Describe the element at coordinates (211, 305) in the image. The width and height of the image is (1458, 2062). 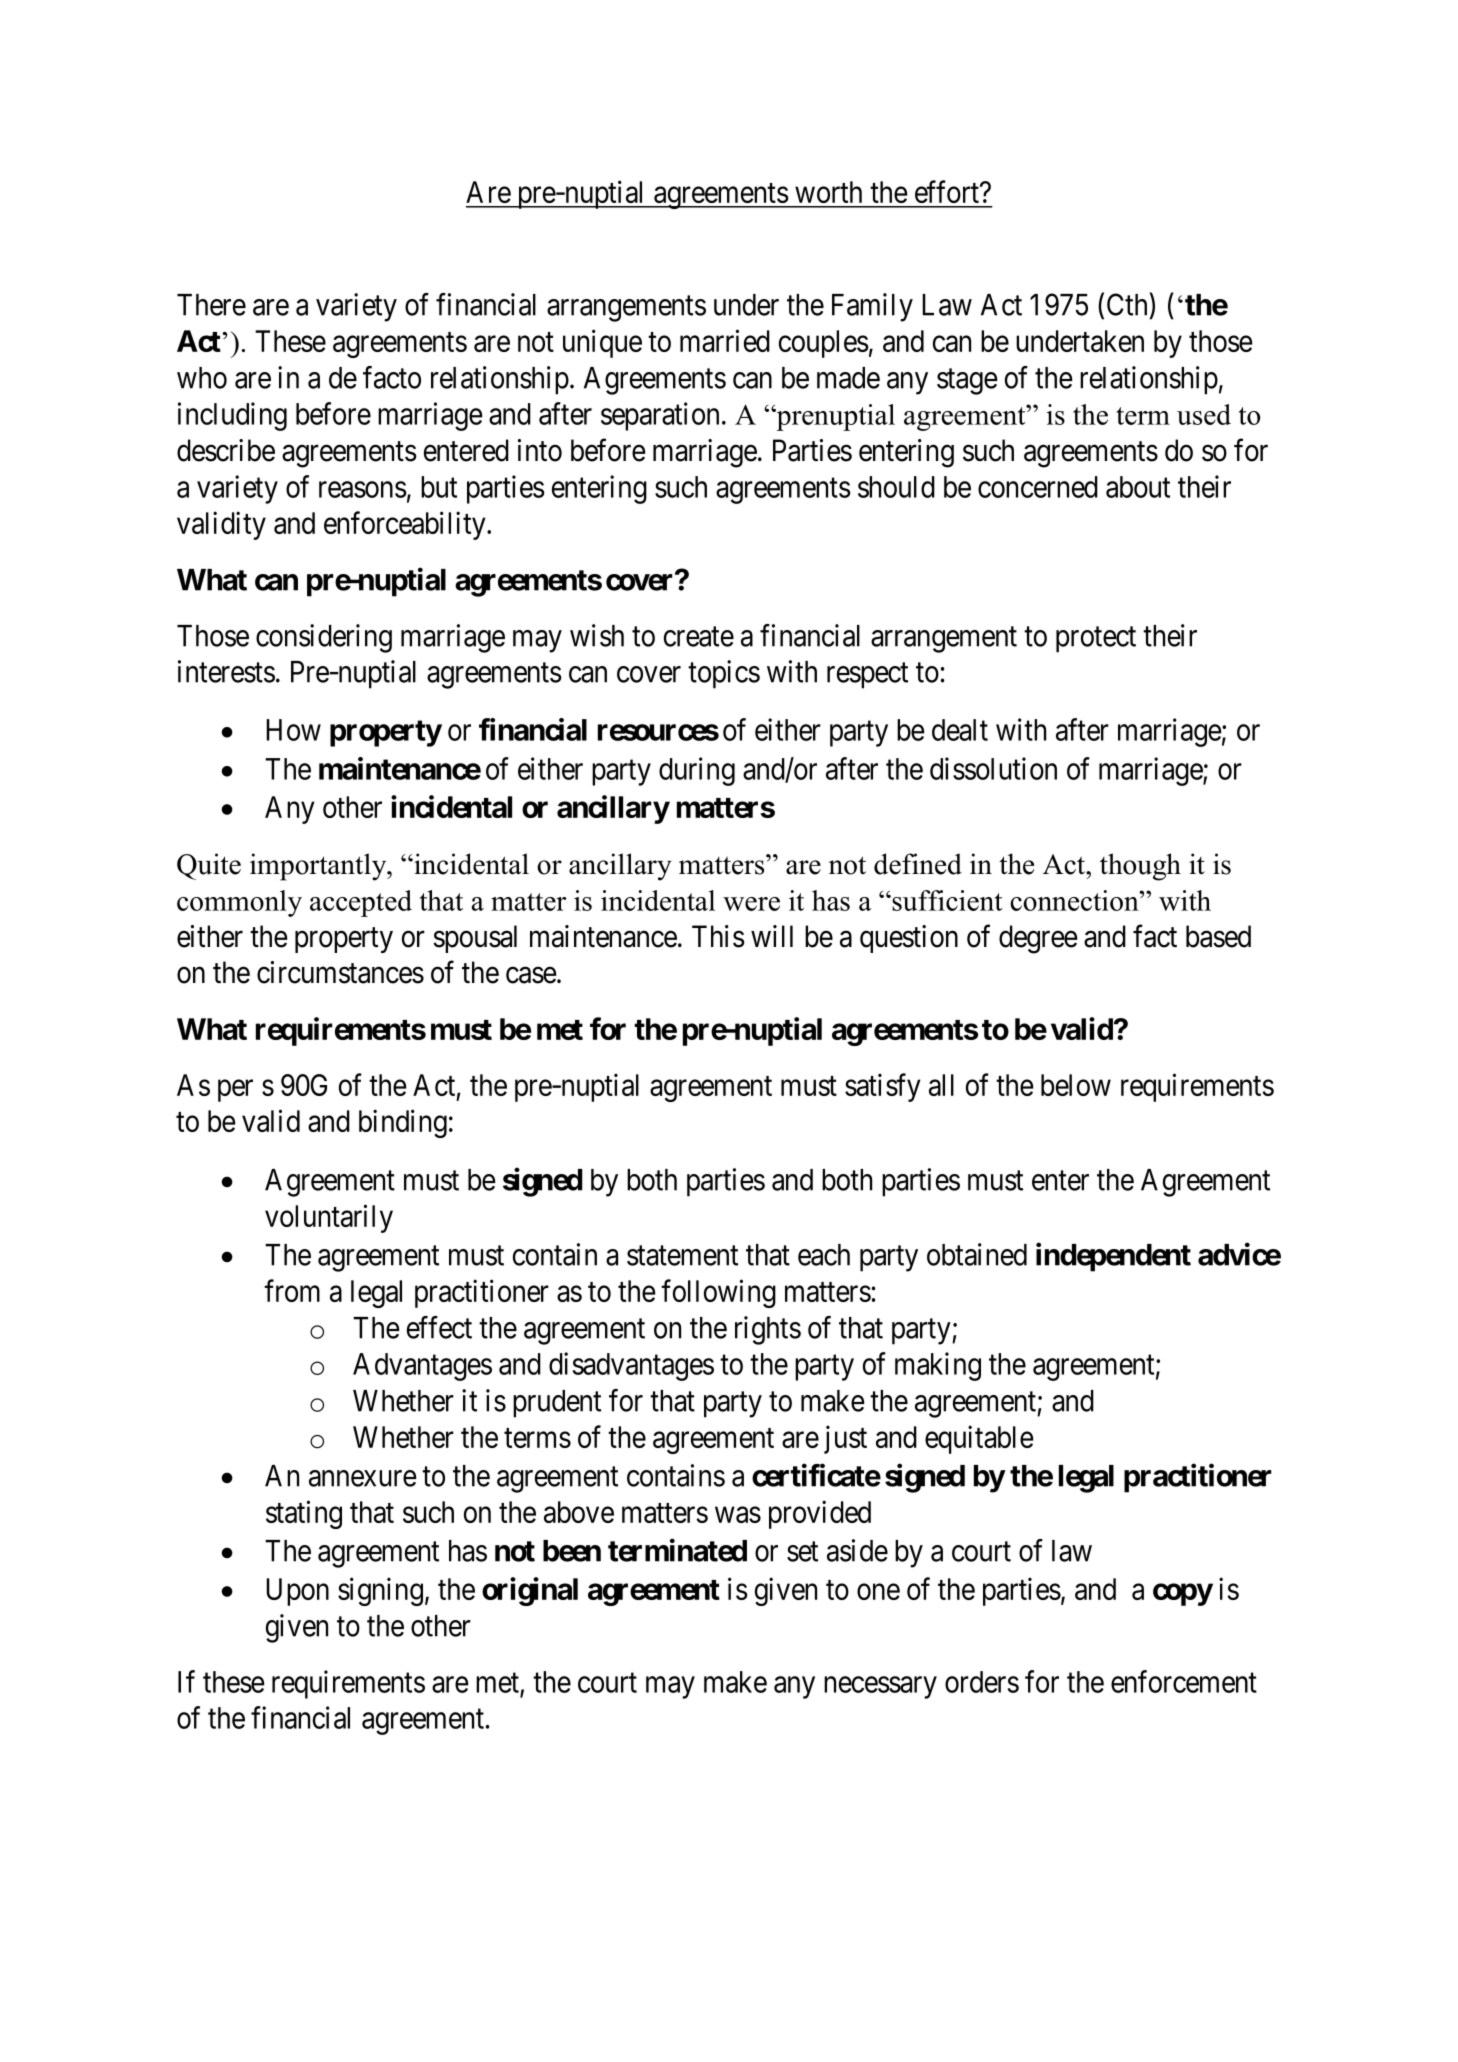
I see `There` at that location.
